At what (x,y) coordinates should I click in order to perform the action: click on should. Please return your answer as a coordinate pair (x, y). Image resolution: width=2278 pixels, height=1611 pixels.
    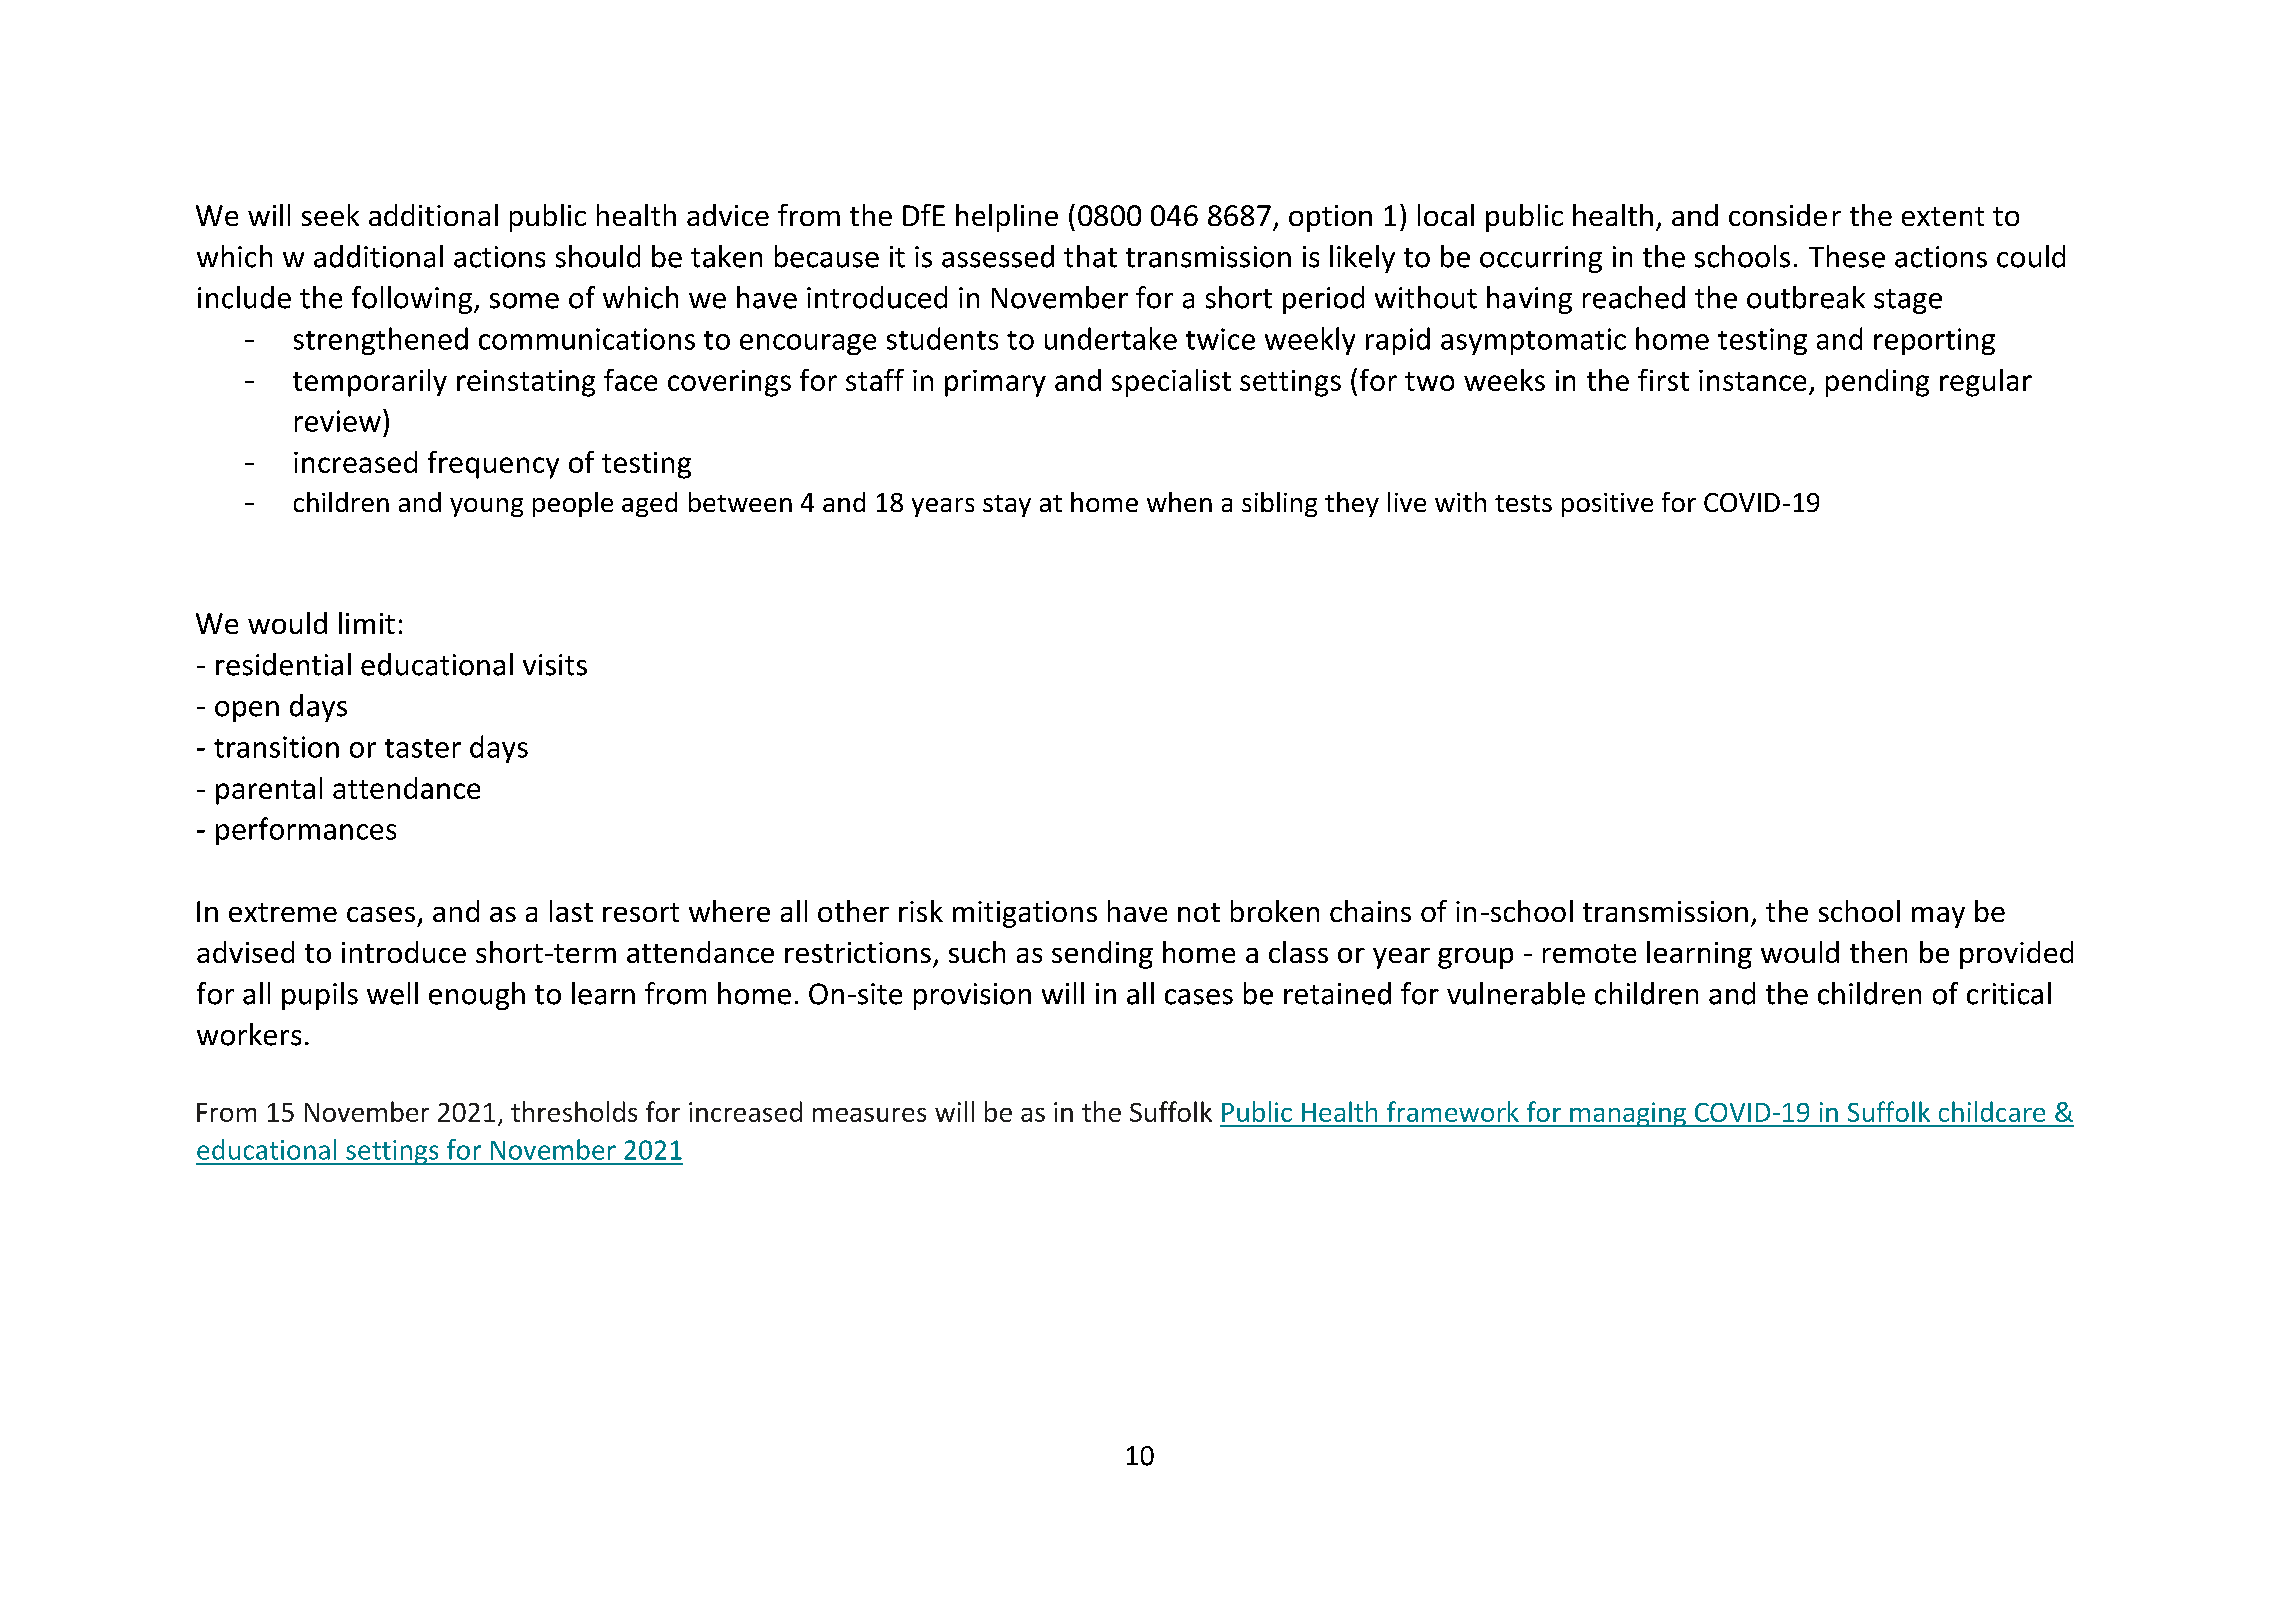
    Looking at the image, I should click on (598, 256).
